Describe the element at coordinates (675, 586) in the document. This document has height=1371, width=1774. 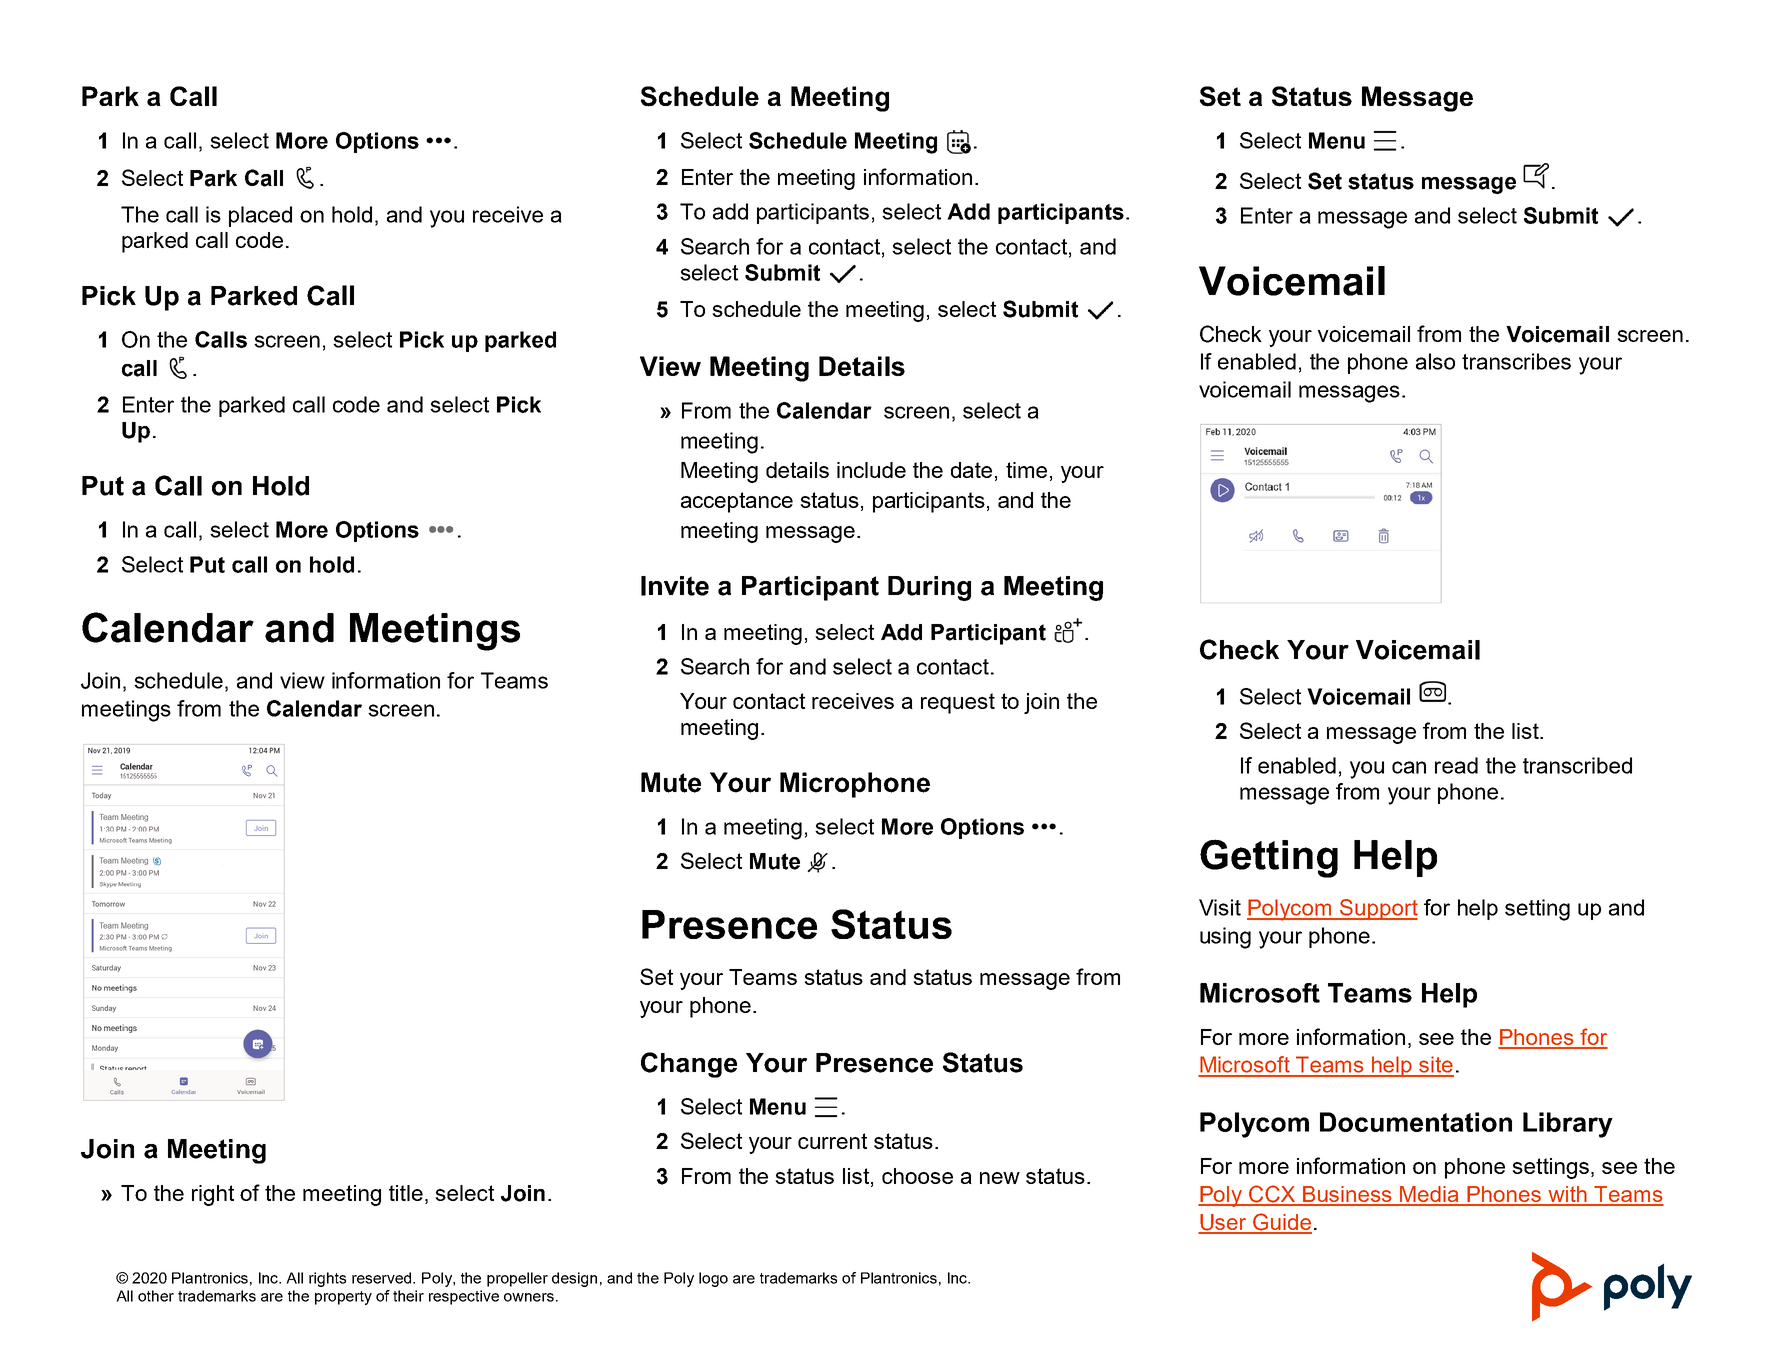
I see `Invite` at that location.
